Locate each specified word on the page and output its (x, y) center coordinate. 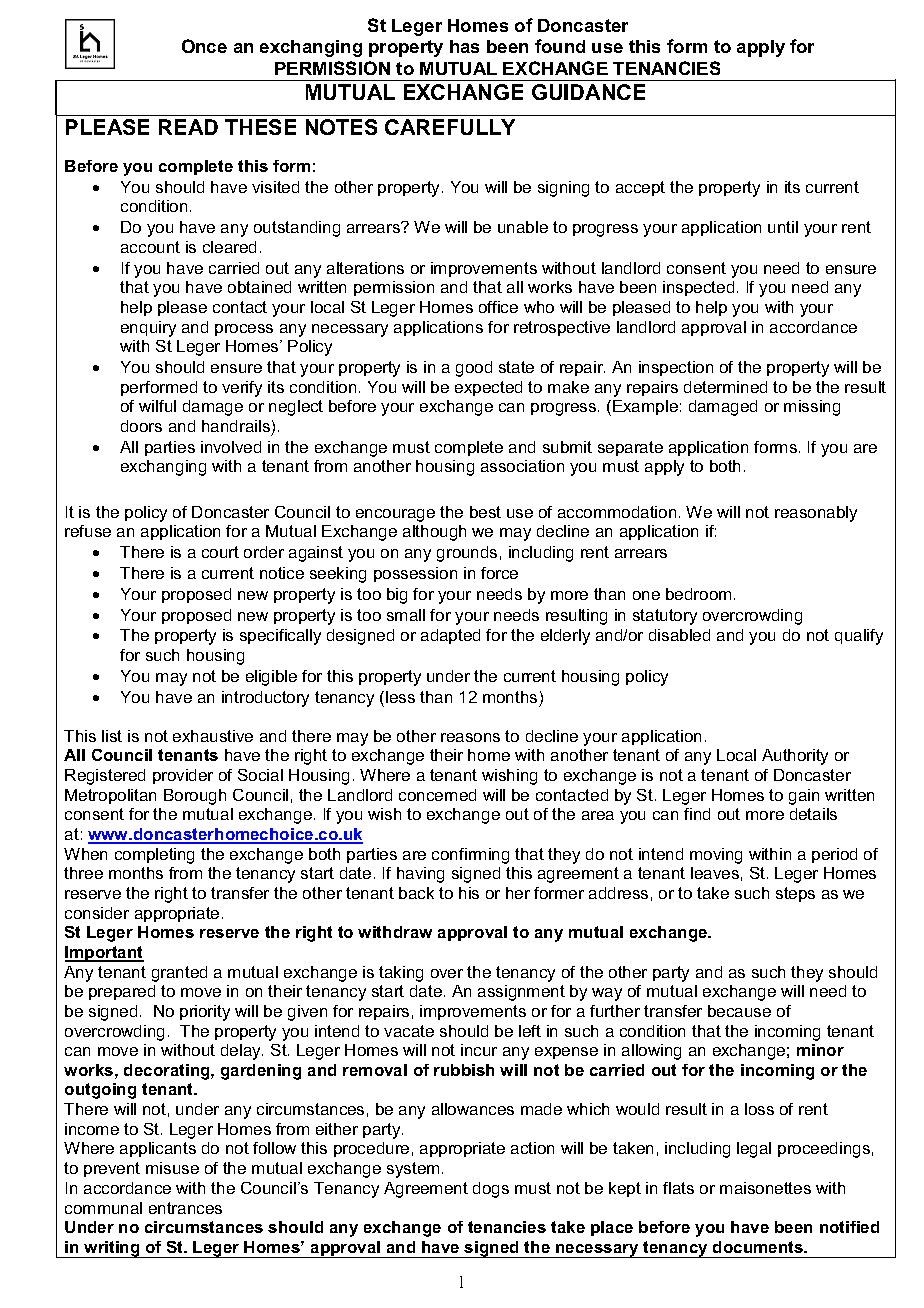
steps (795, 894)
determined (725, 387)
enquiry (148, 329)
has (464, 46)
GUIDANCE (588, 92)
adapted (450, 636)
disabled (679, 635)
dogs (491, 1190)
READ (188, 127)
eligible (271, 678)
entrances (185, 1208)
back (416, 893)
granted (179, 974)
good (474, 369)
